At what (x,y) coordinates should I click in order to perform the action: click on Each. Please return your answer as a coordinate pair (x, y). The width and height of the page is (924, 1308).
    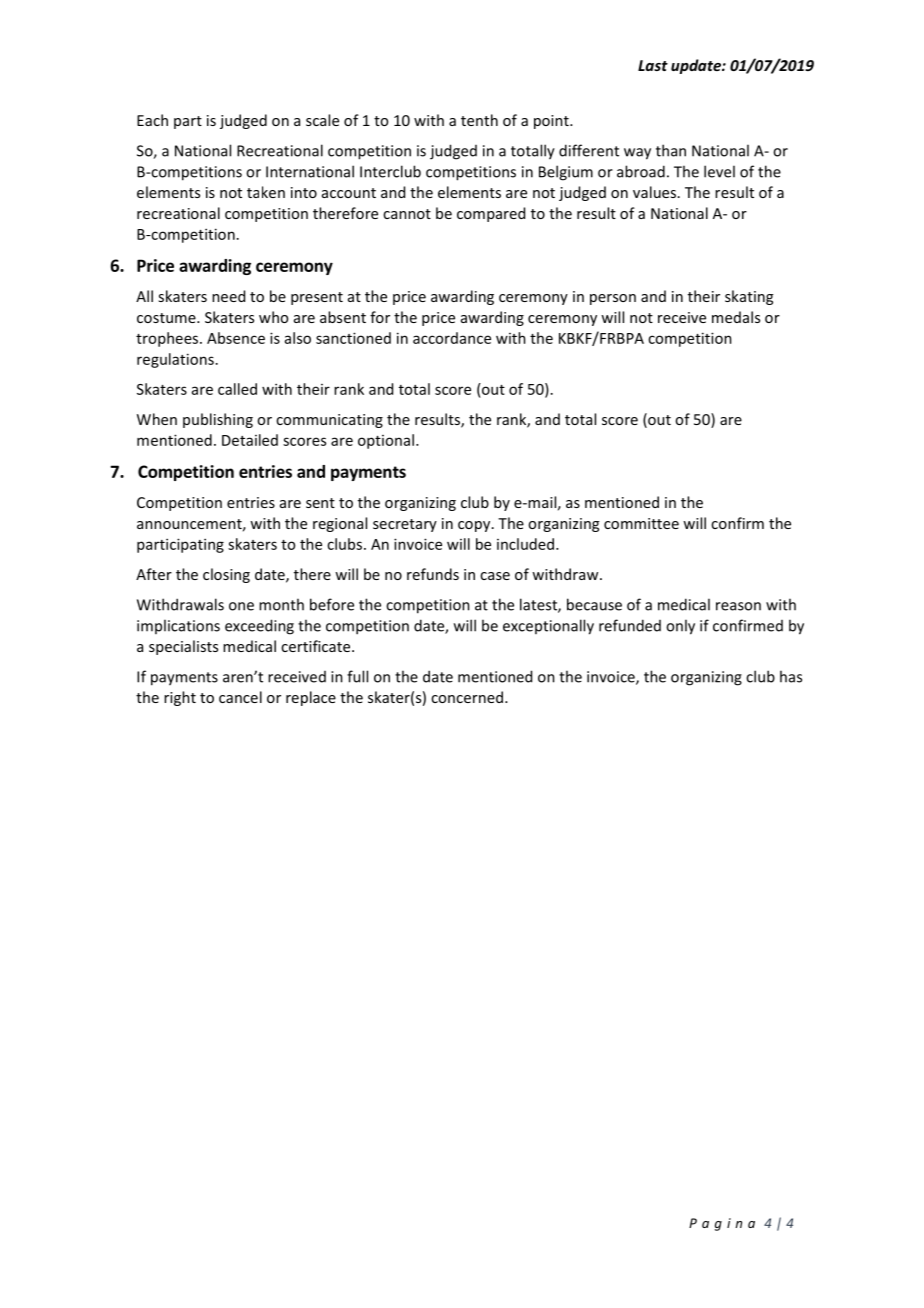
    Looking at the image, I should click on (152, 120).
